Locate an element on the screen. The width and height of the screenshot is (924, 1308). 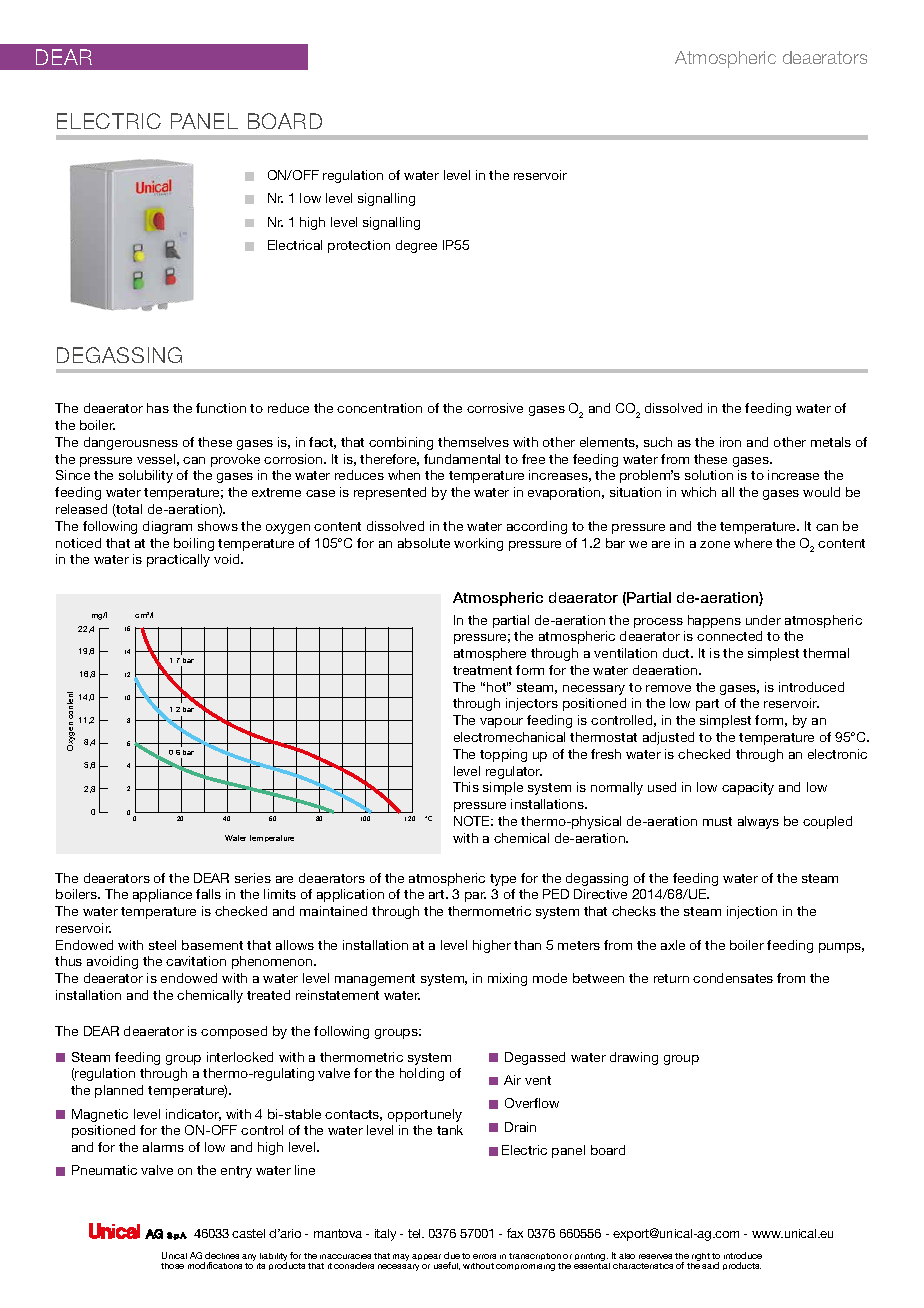
those is located at coordinates (172, 1266).
